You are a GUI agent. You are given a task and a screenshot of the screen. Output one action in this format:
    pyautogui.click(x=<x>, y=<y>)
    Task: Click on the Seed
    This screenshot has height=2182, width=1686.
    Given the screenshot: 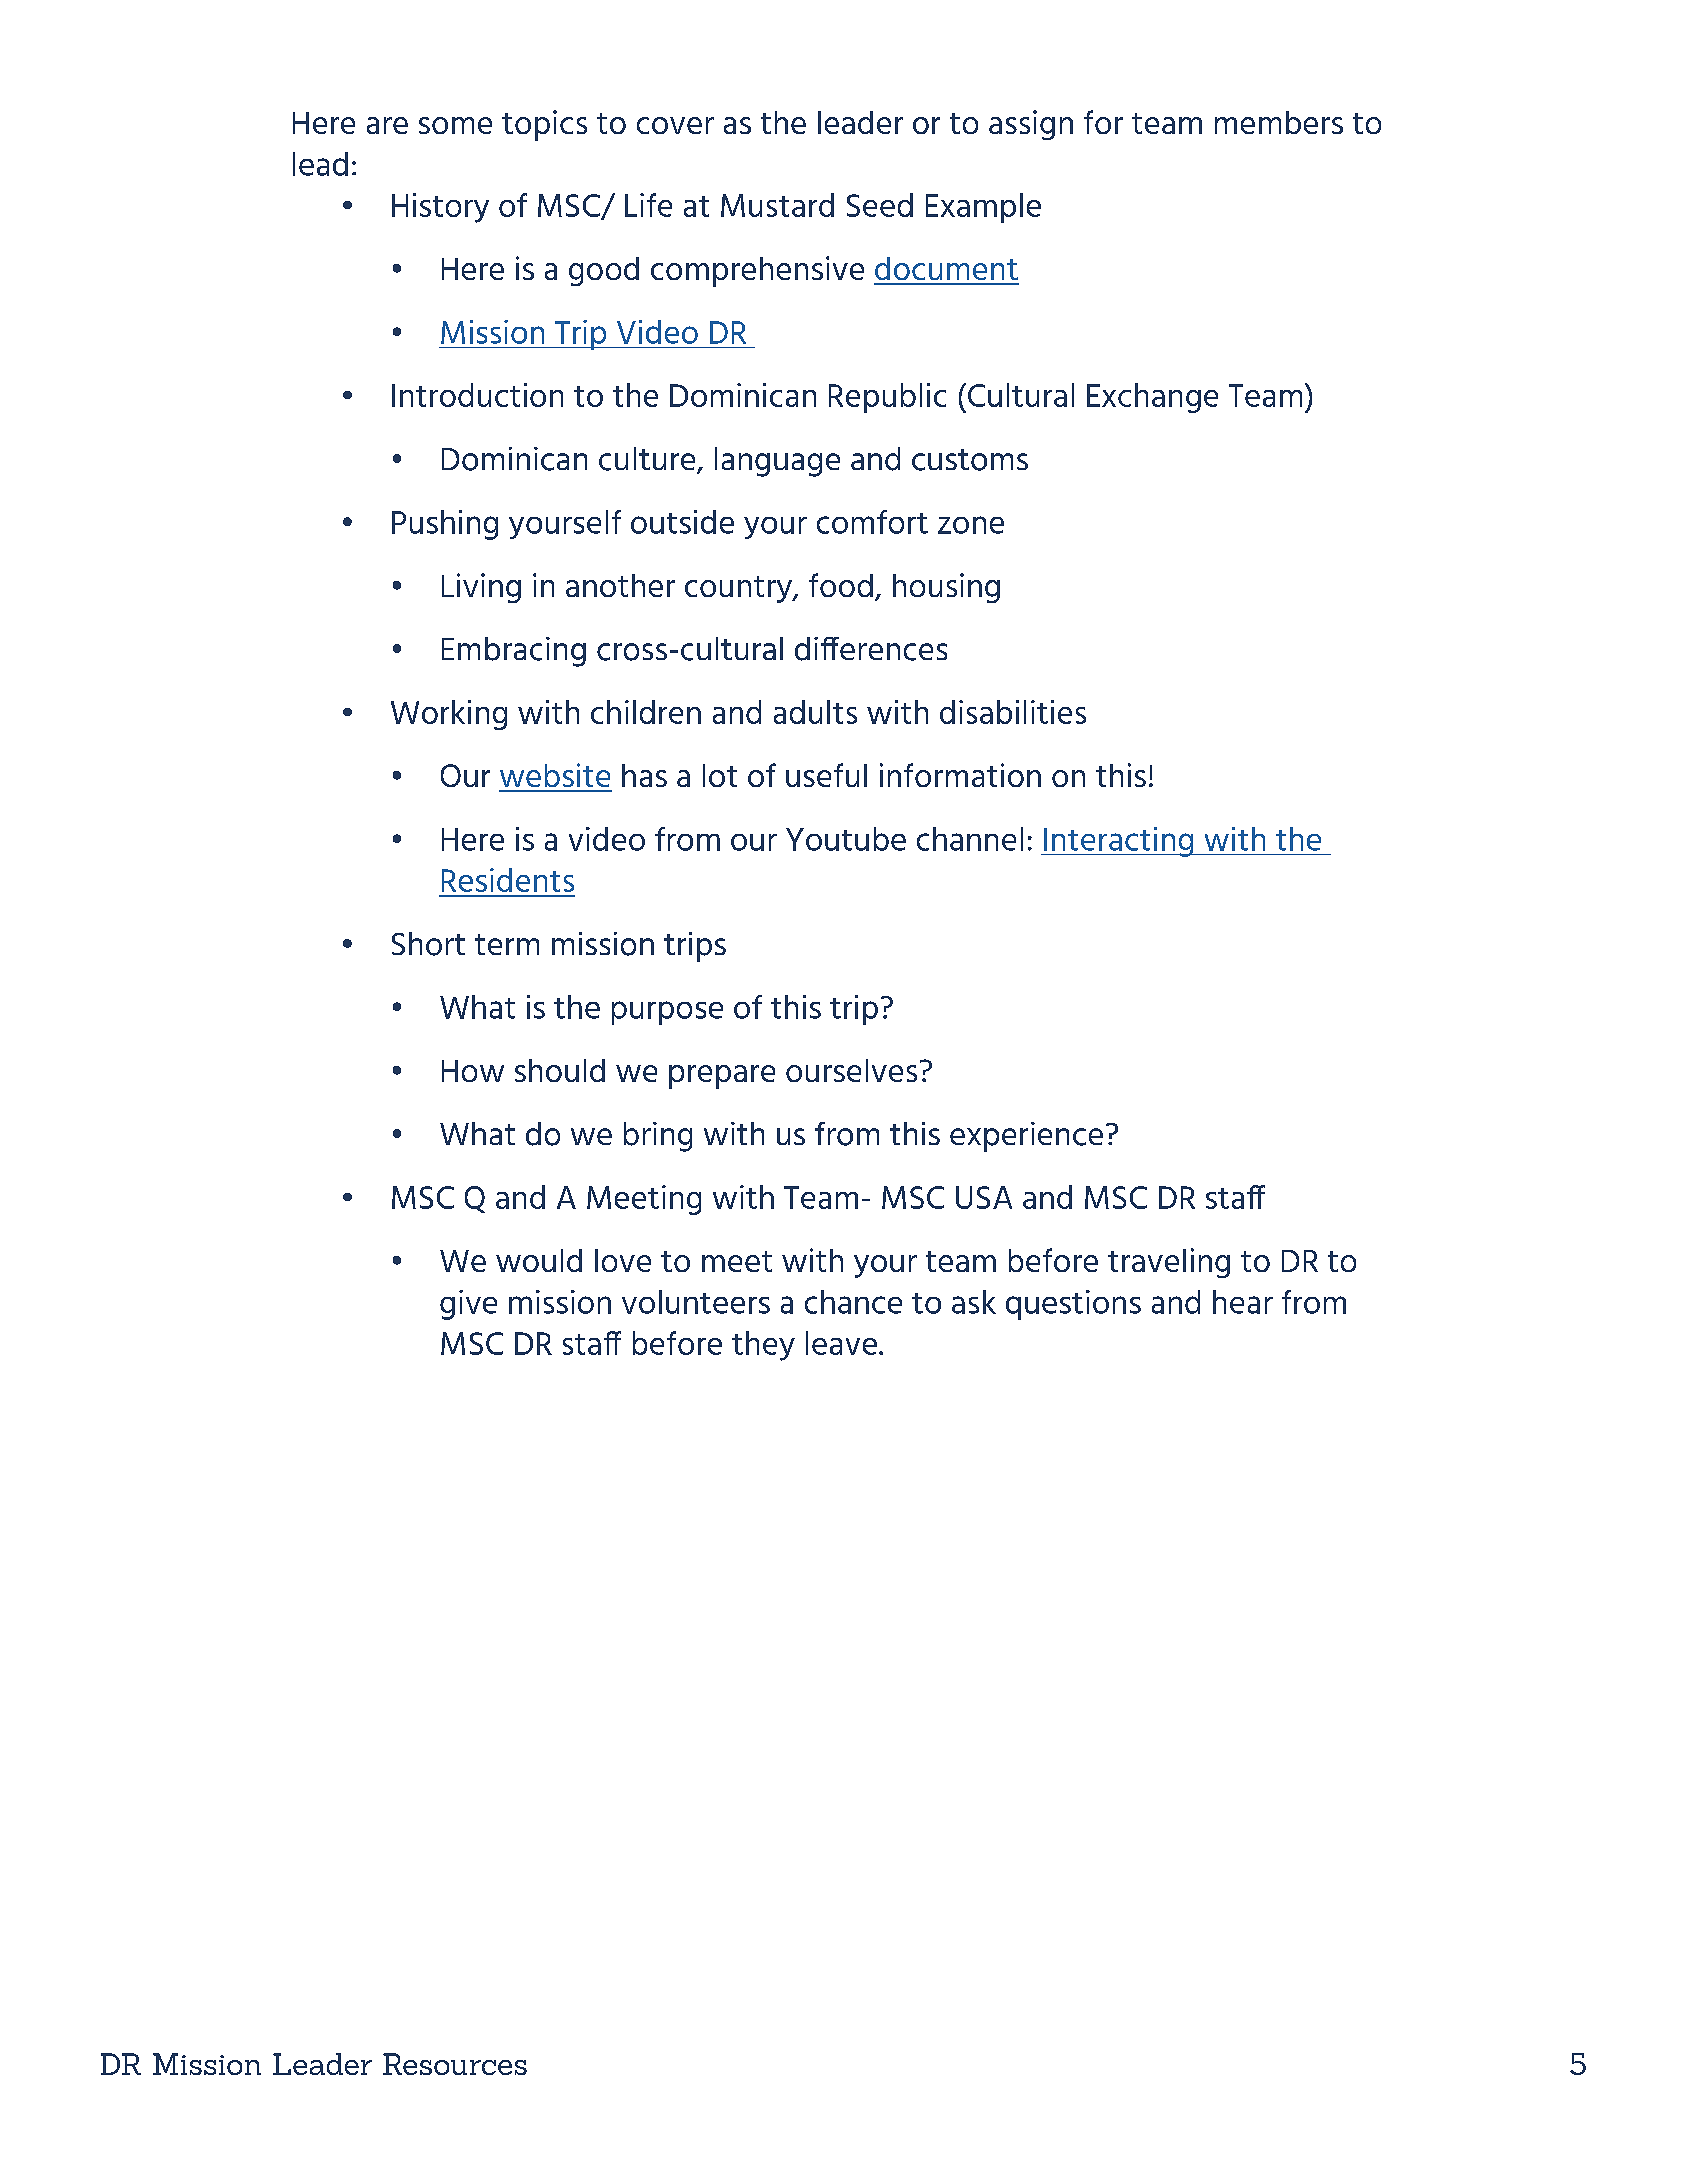 What is the action you would take?
    pyautogui.click(x=880, y=205)
